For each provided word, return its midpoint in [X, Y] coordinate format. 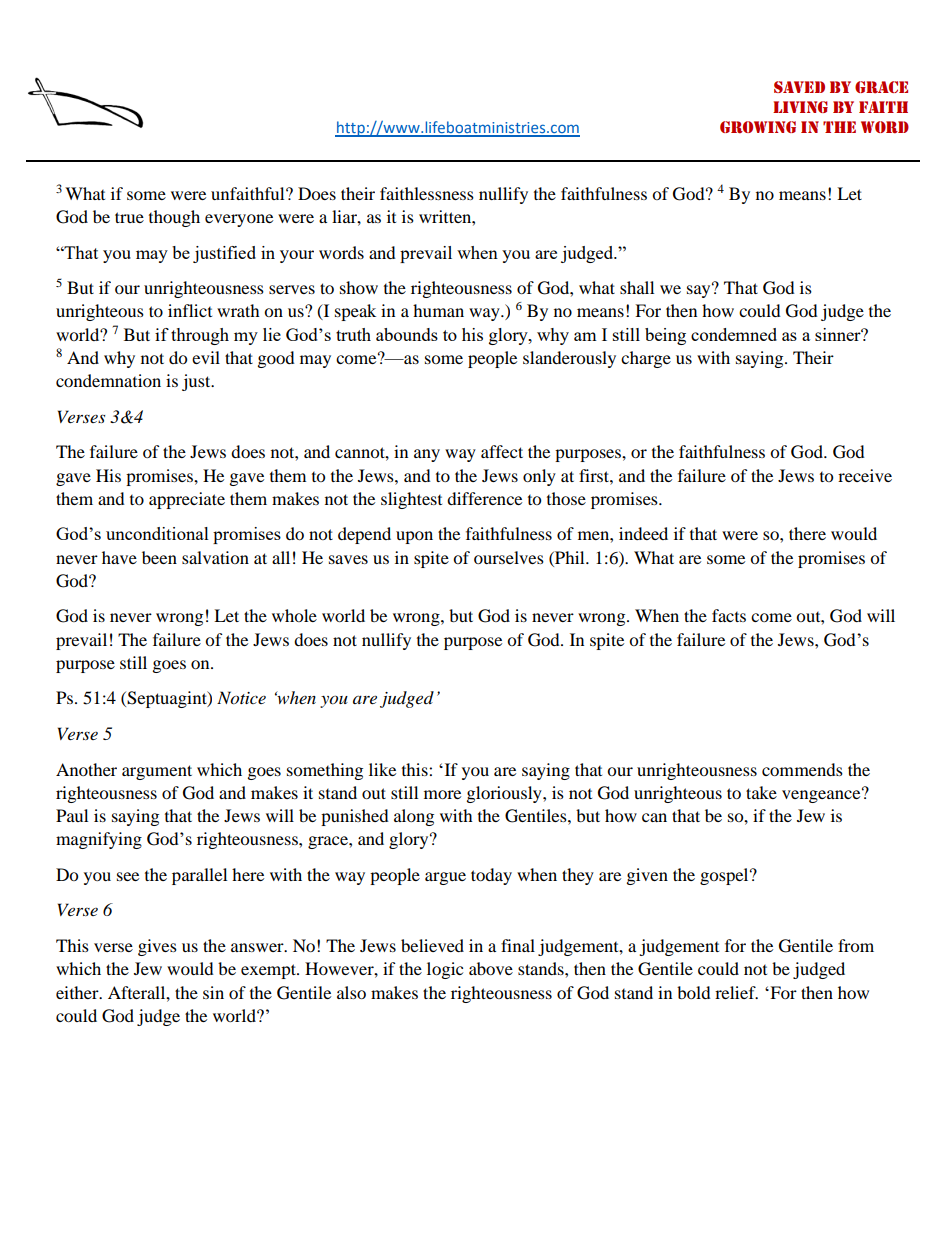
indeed [643, 533]
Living [800, 107]
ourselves [509, 557]
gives [157, 947]
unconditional [157, 533]
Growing [758, 127]
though [174, 218]
